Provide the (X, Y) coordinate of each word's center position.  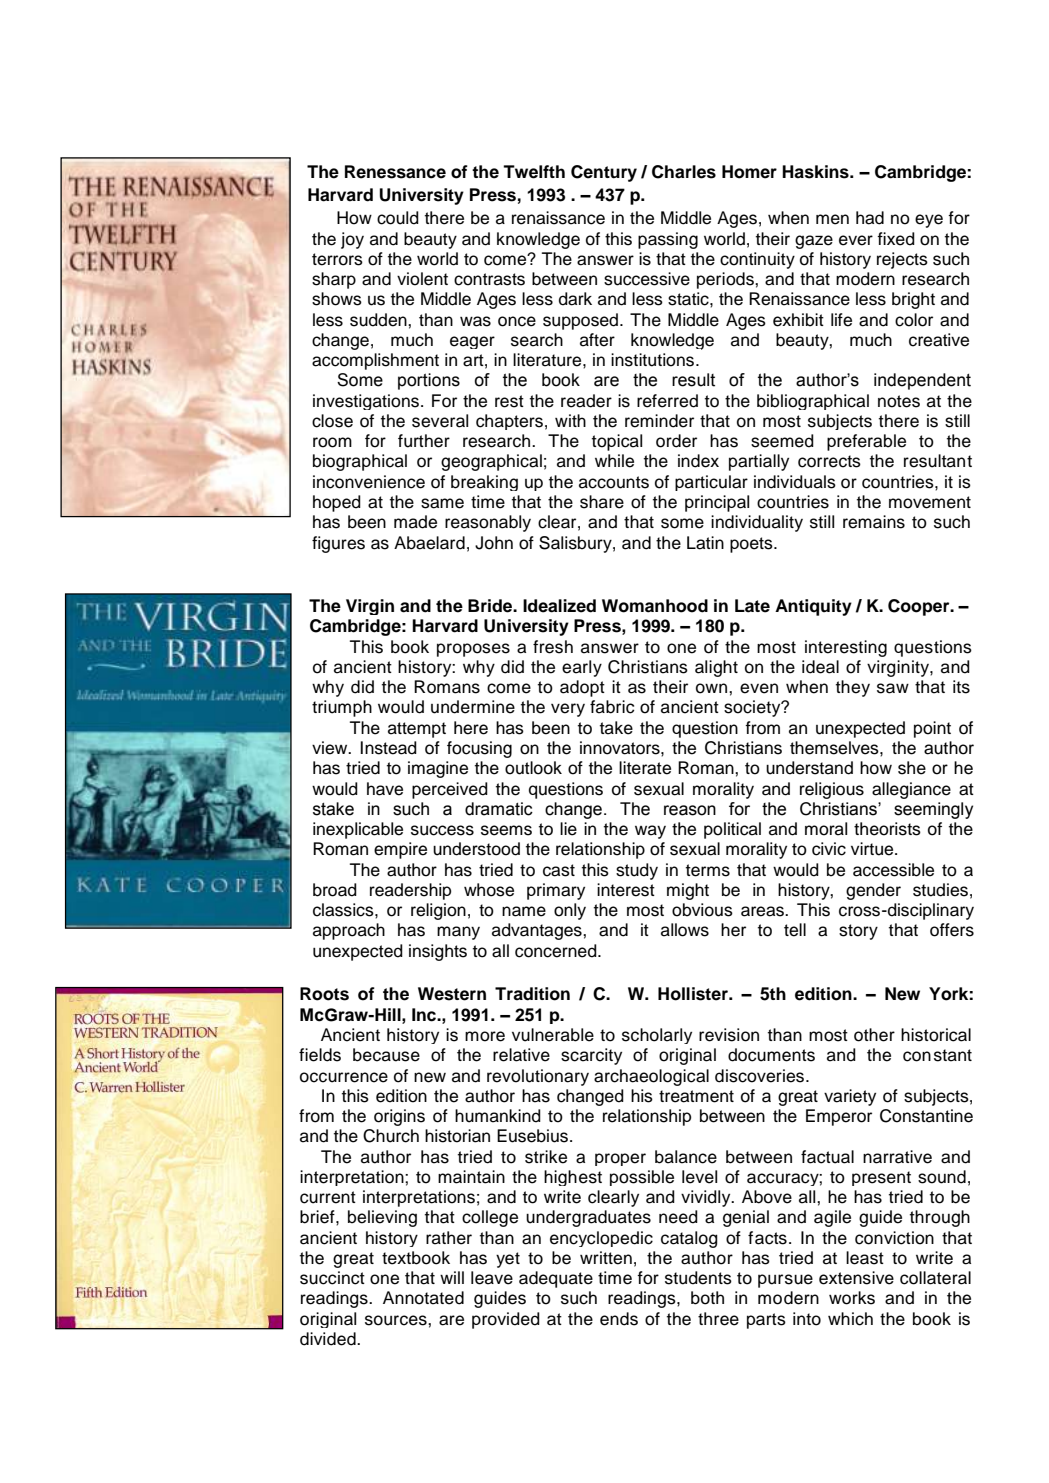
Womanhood (655, 606)
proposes (473, 650)
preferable (866, 442)
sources (397, 1320)
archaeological (651, 1077)
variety (850, 1097)
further (424, 441)
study (637, 871)
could (398, 218)
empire (400, 850)
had (870, 218)
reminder (659, 421)
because (386, 1055)
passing (668, 240)
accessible (893, 870)
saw (893, 688)
